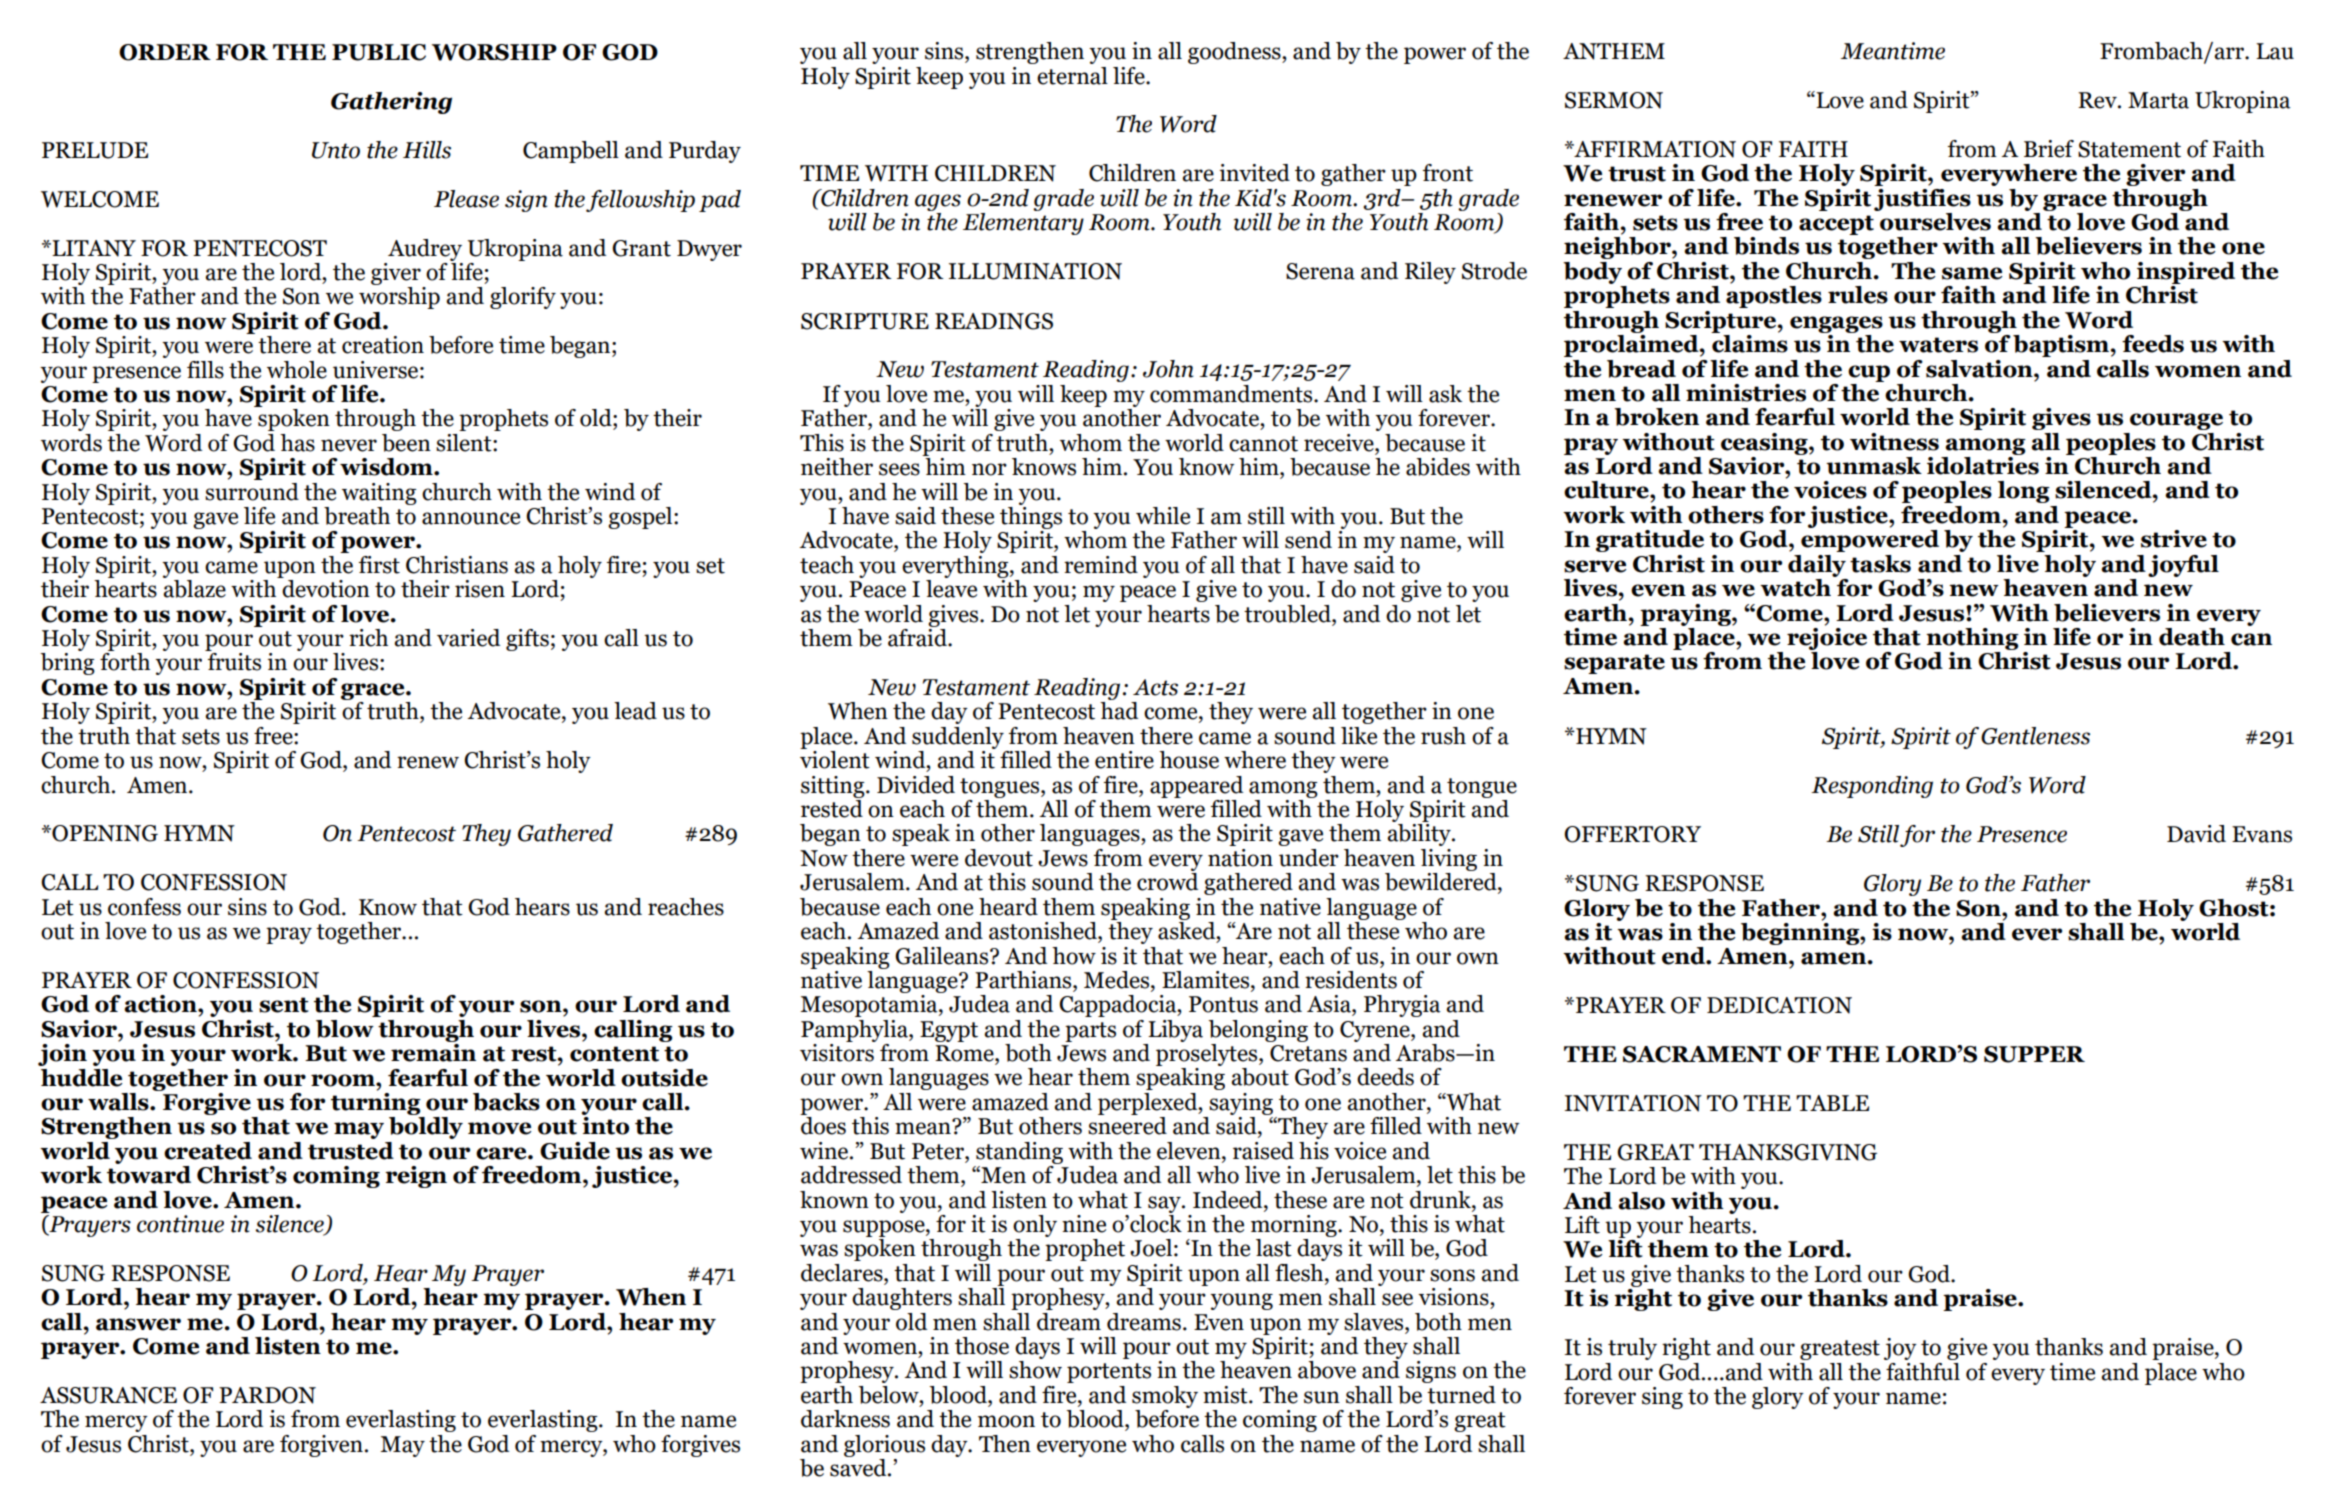 This screenshot has width=2327, height=1506. I want to click on PARDON, so click(267, 1395).
